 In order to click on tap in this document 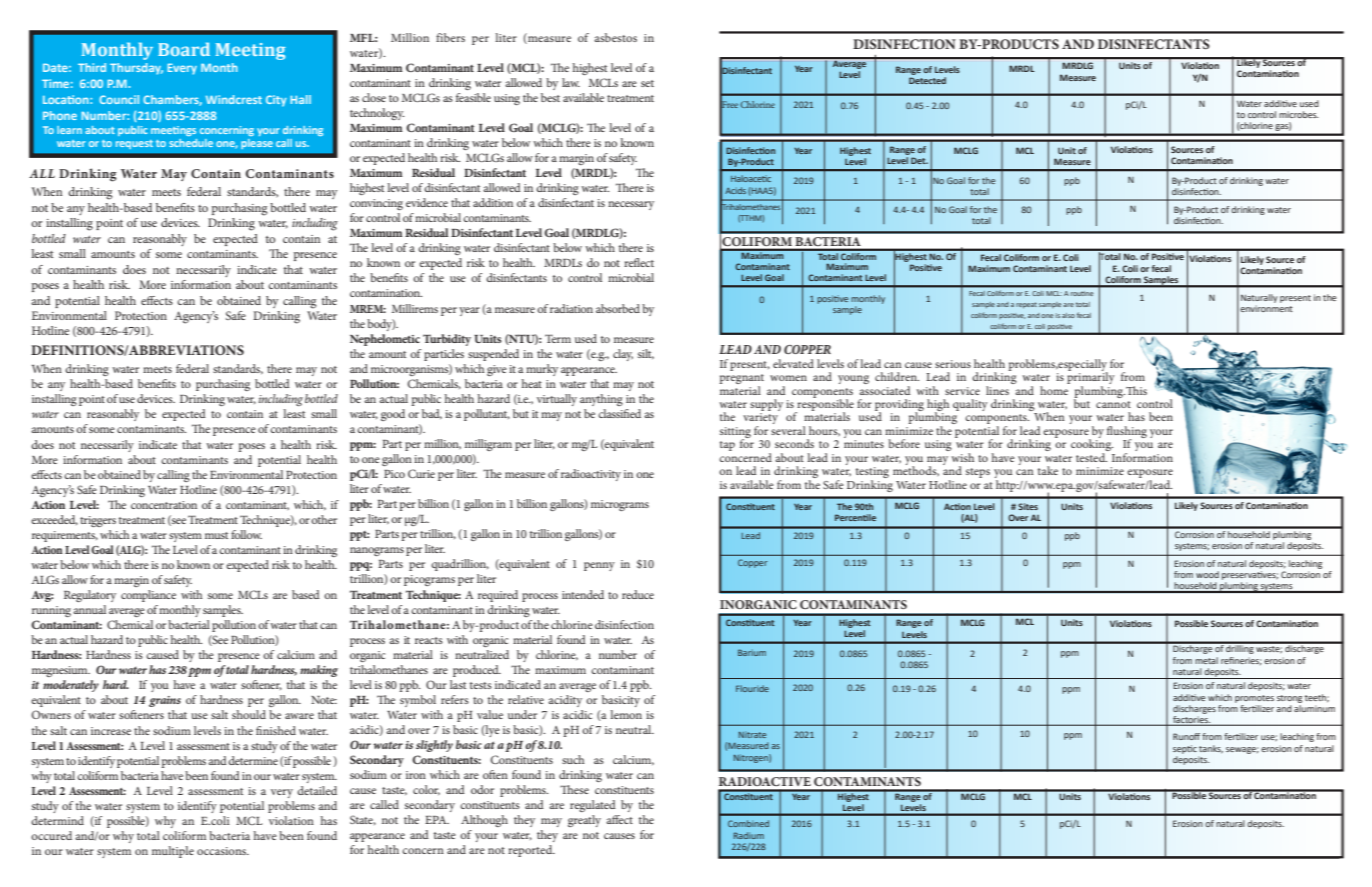, I will do `click(727, 446)`.
